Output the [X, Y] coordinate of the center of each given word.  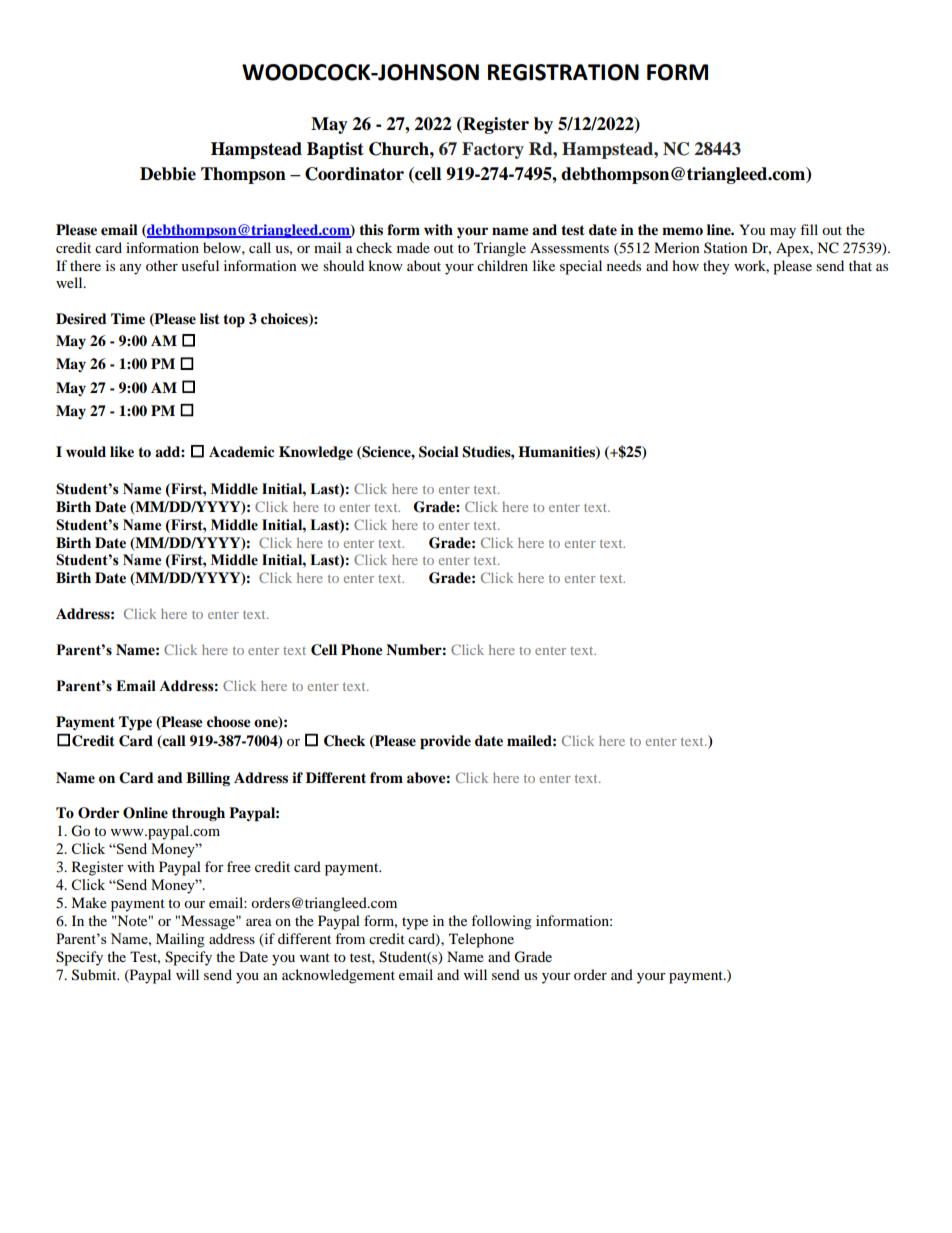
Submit [95, 975]
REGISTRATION [563, 72]
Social [439, 452]
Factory [493, 150]
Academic [241, 451]
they [716, 267]
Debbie [168, 174]
